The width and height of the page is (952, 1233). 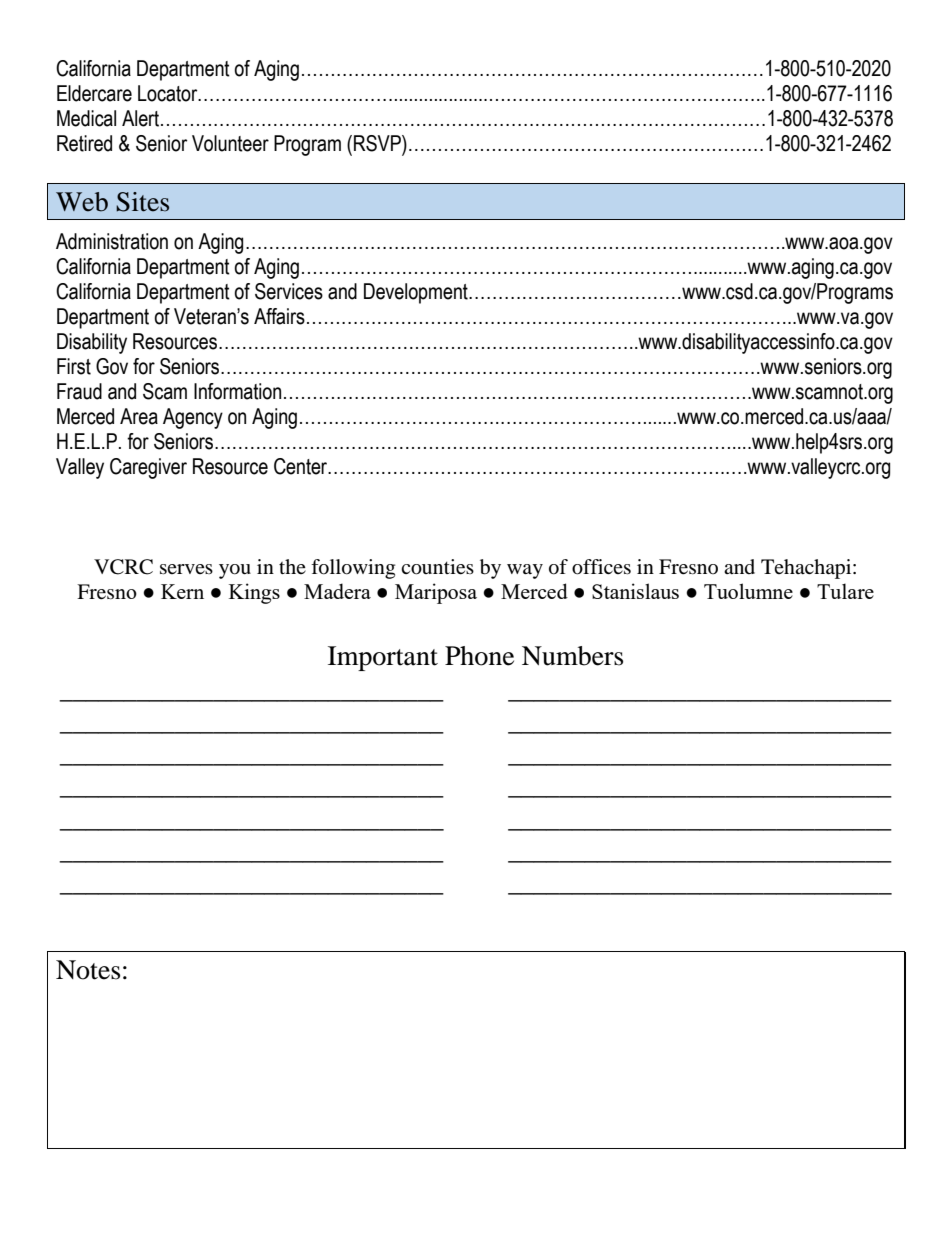 I want to click on Volunteer, so click(x=230, y=143).
